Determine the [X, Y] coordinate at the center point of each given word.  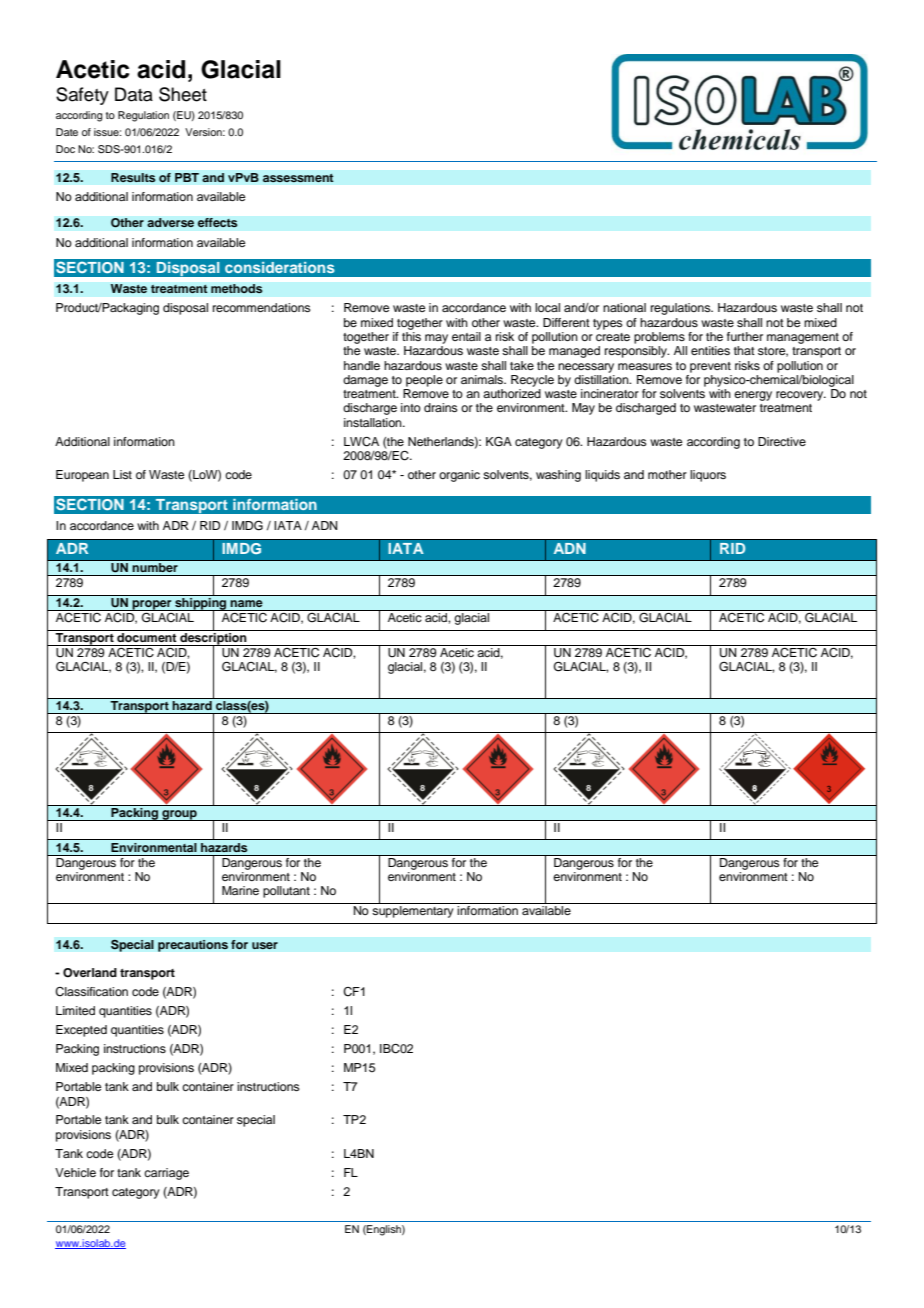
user [265, 946]
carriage [166, 1174]
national [624, 307]
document [147, 636]
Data [134, 94]
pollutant [286, 892]
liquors [708, 476]
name [246, 603]
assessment [298, 178]
